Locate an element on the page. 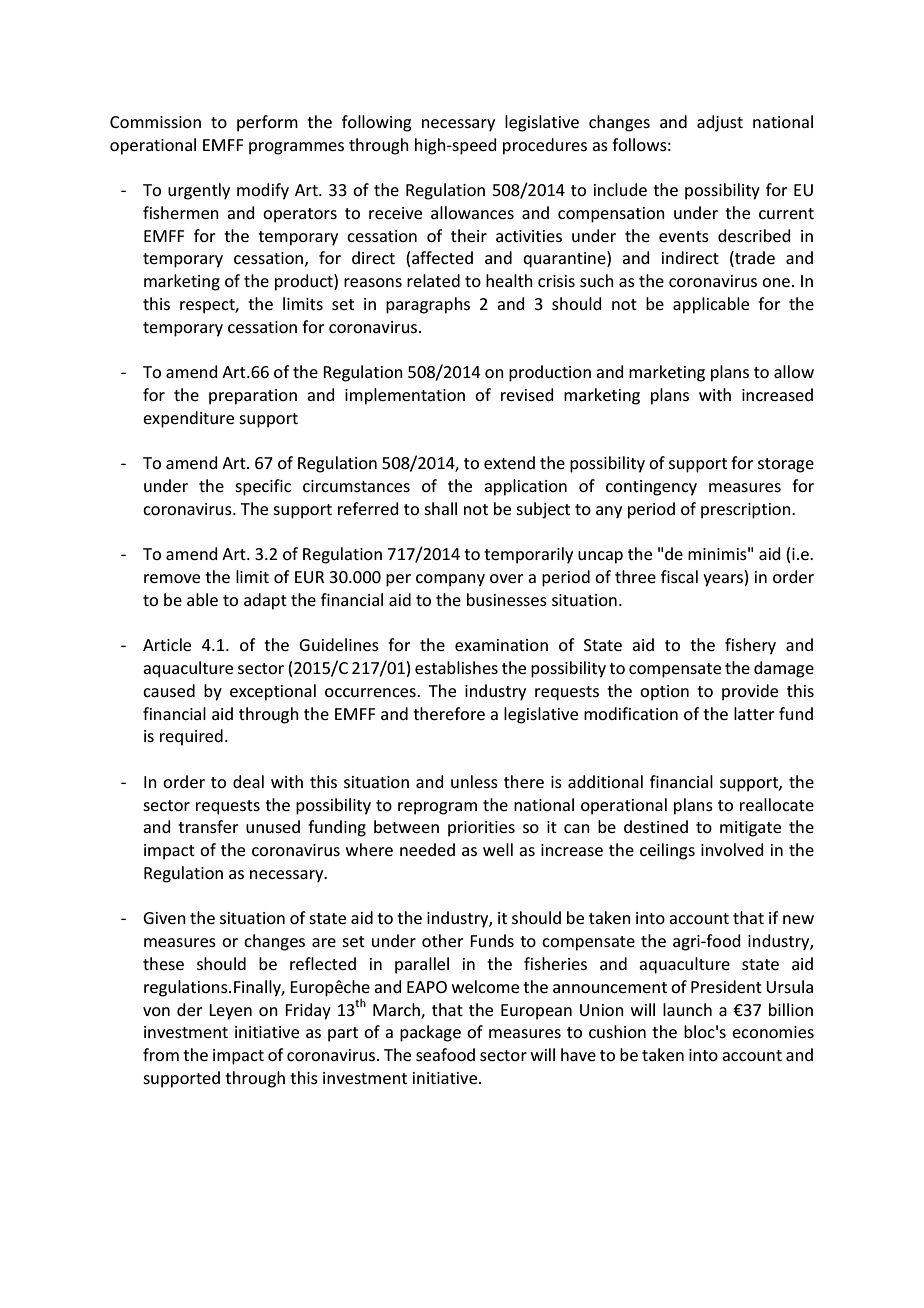 This image has height=1308, width=924. Leyen is located at coordinates (230, 1012).
